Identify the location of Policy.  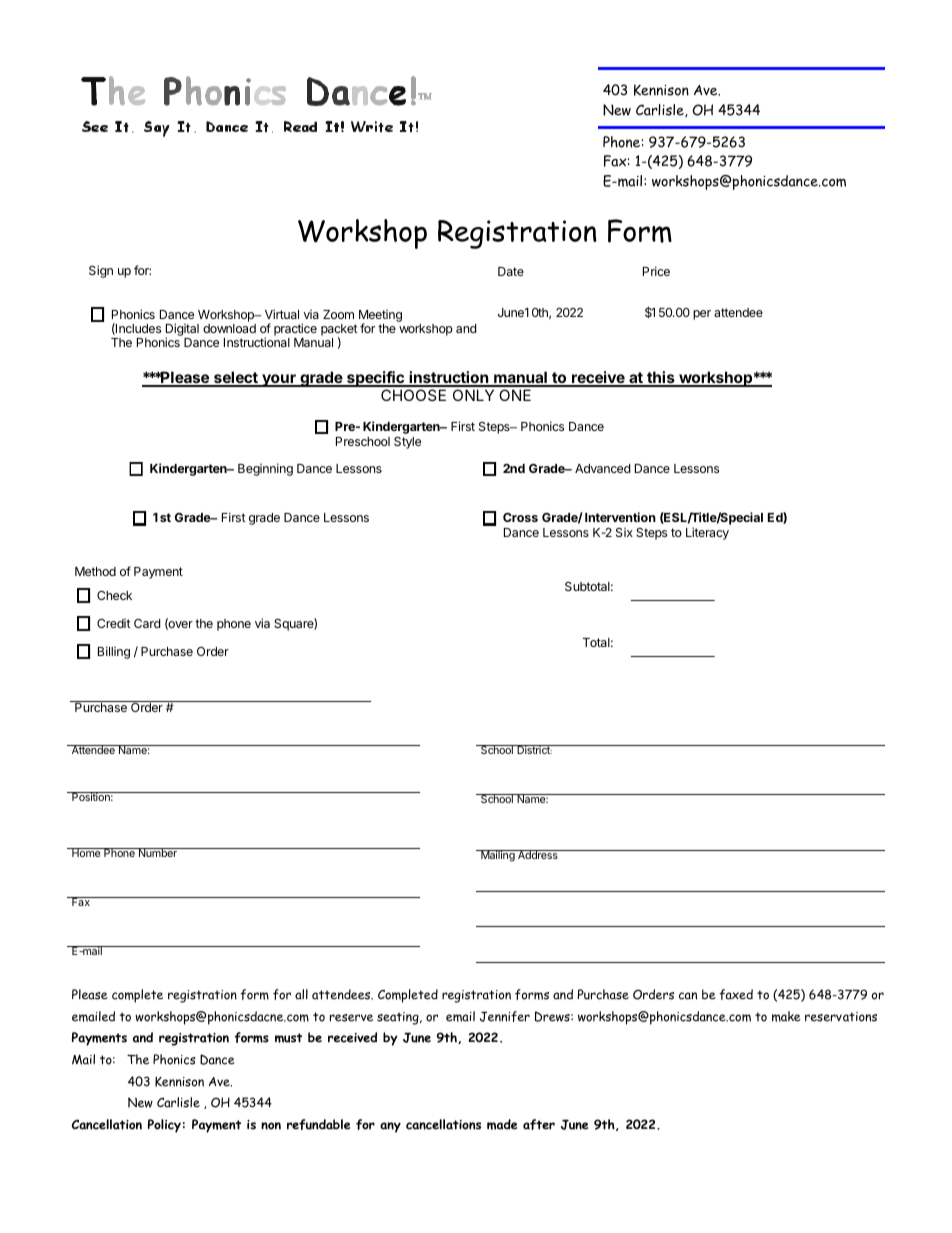
(164, 1126).
